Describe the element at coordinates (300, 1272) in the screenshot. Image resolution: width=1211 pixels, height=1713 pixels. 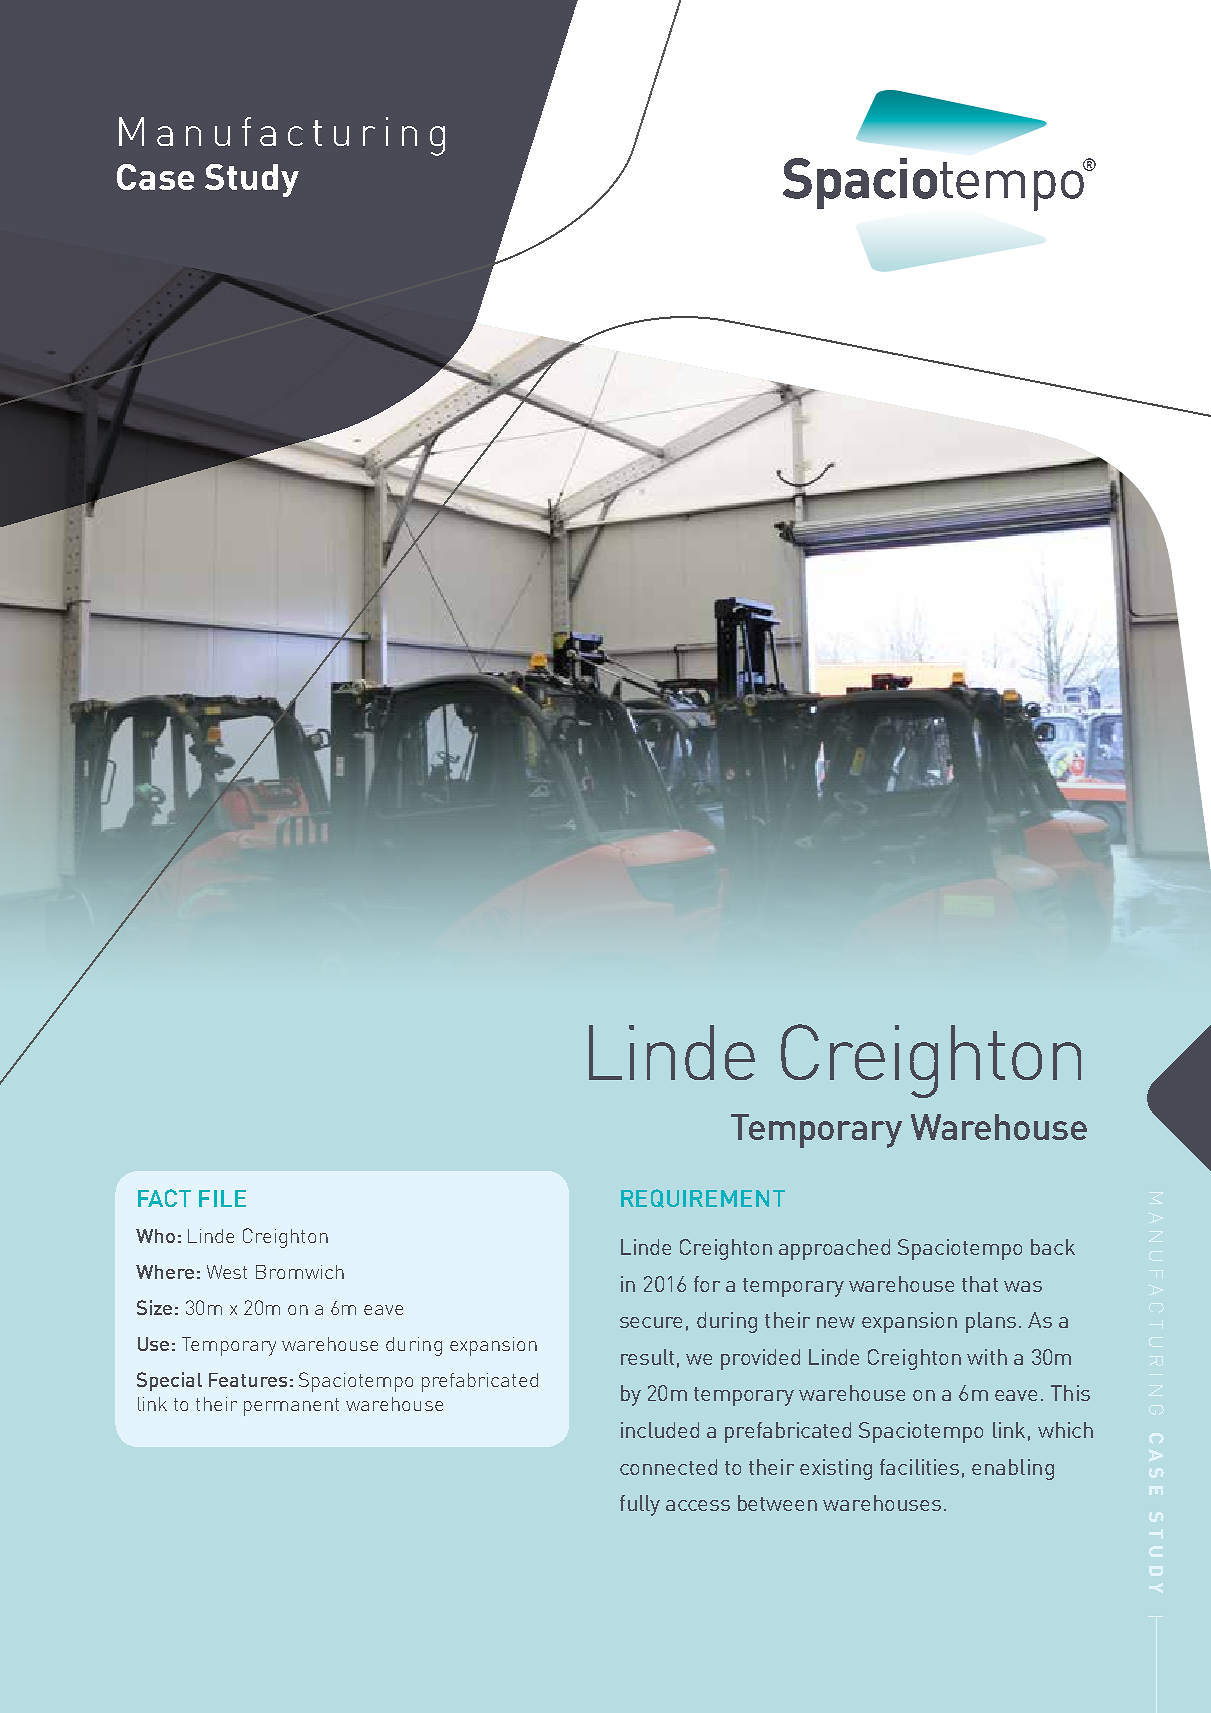
I see `Bromwich` at that location.
